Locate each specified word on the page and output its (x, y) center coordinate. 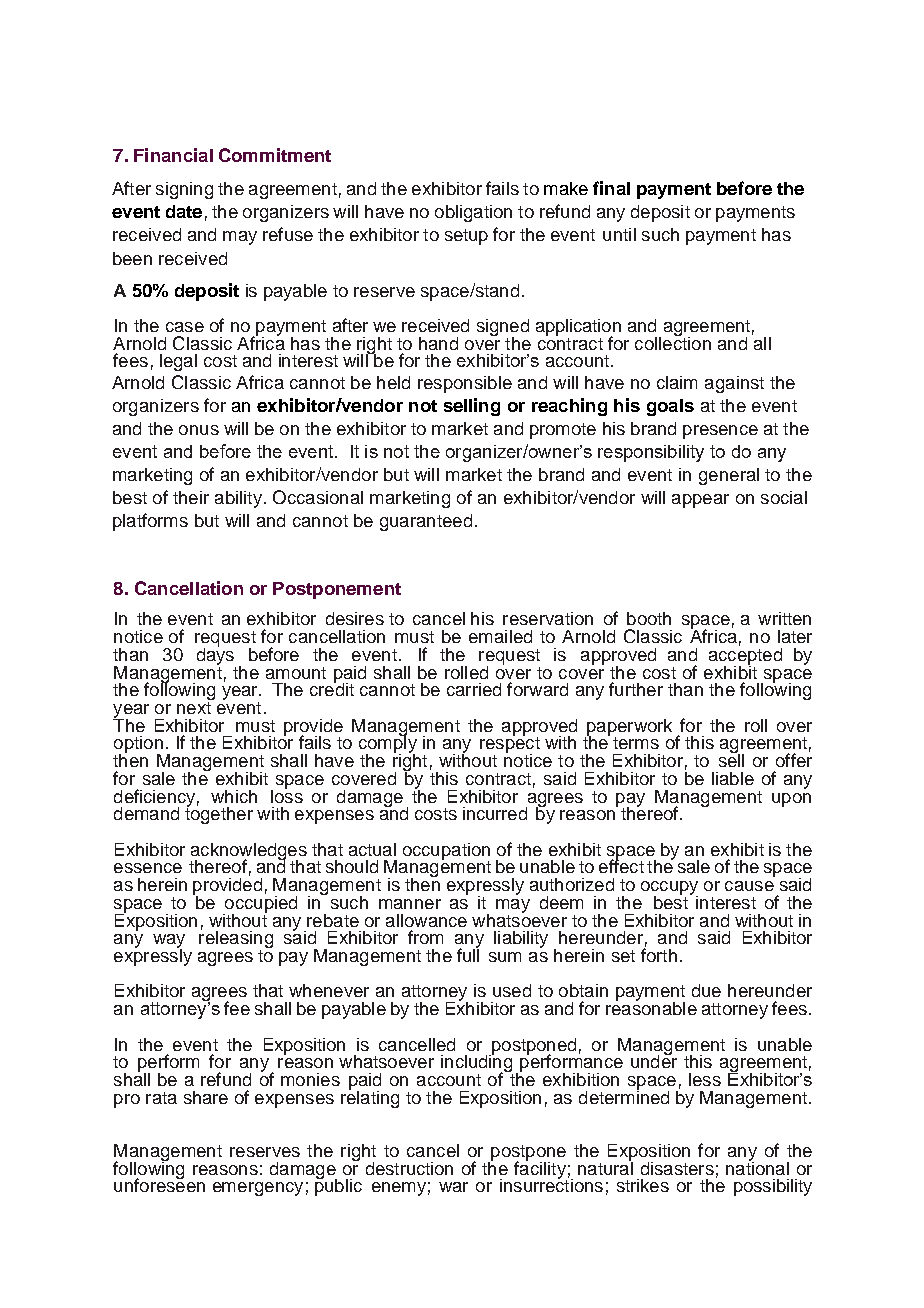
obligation (473, 213)
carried (474, 689)
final (611, 188)
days (215, 655)
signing (184, 190)
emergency (258, 1189)
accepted (745, 656)
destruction (409, 1168)
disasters (677, 1168)
